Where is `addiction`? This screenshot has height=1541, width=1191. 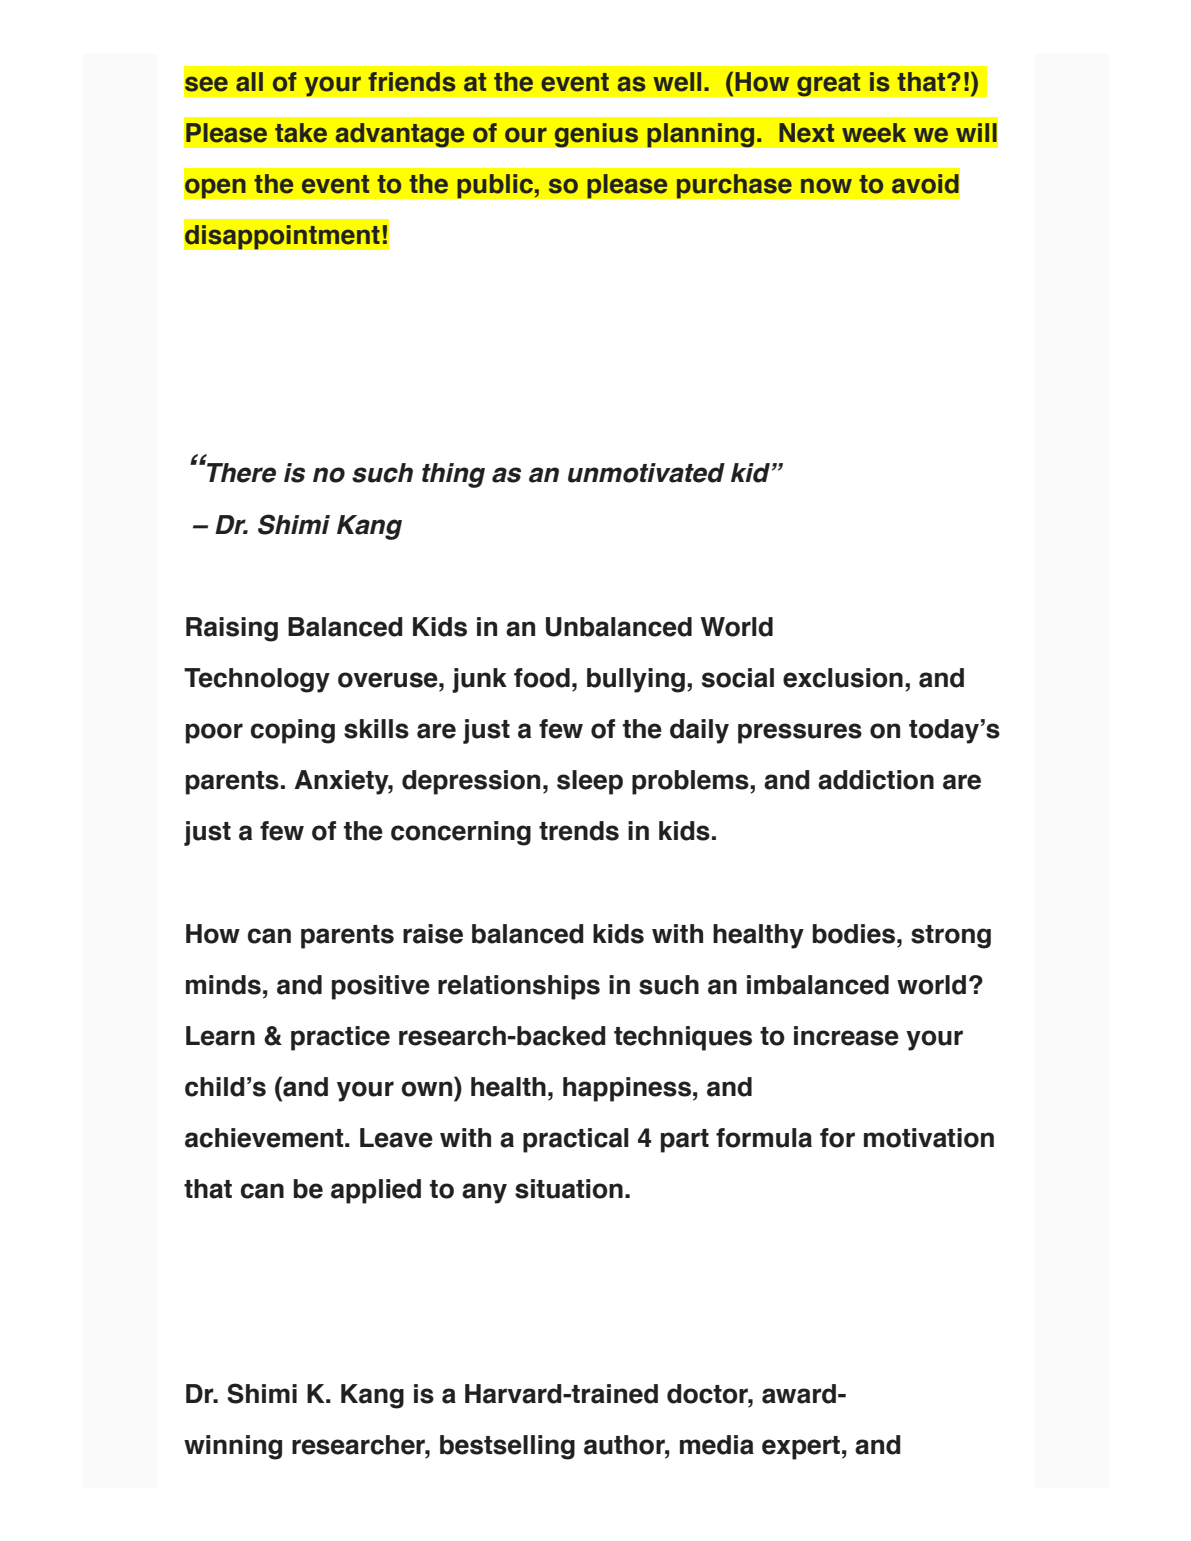
addiction is located at coordinates (876, 780).
